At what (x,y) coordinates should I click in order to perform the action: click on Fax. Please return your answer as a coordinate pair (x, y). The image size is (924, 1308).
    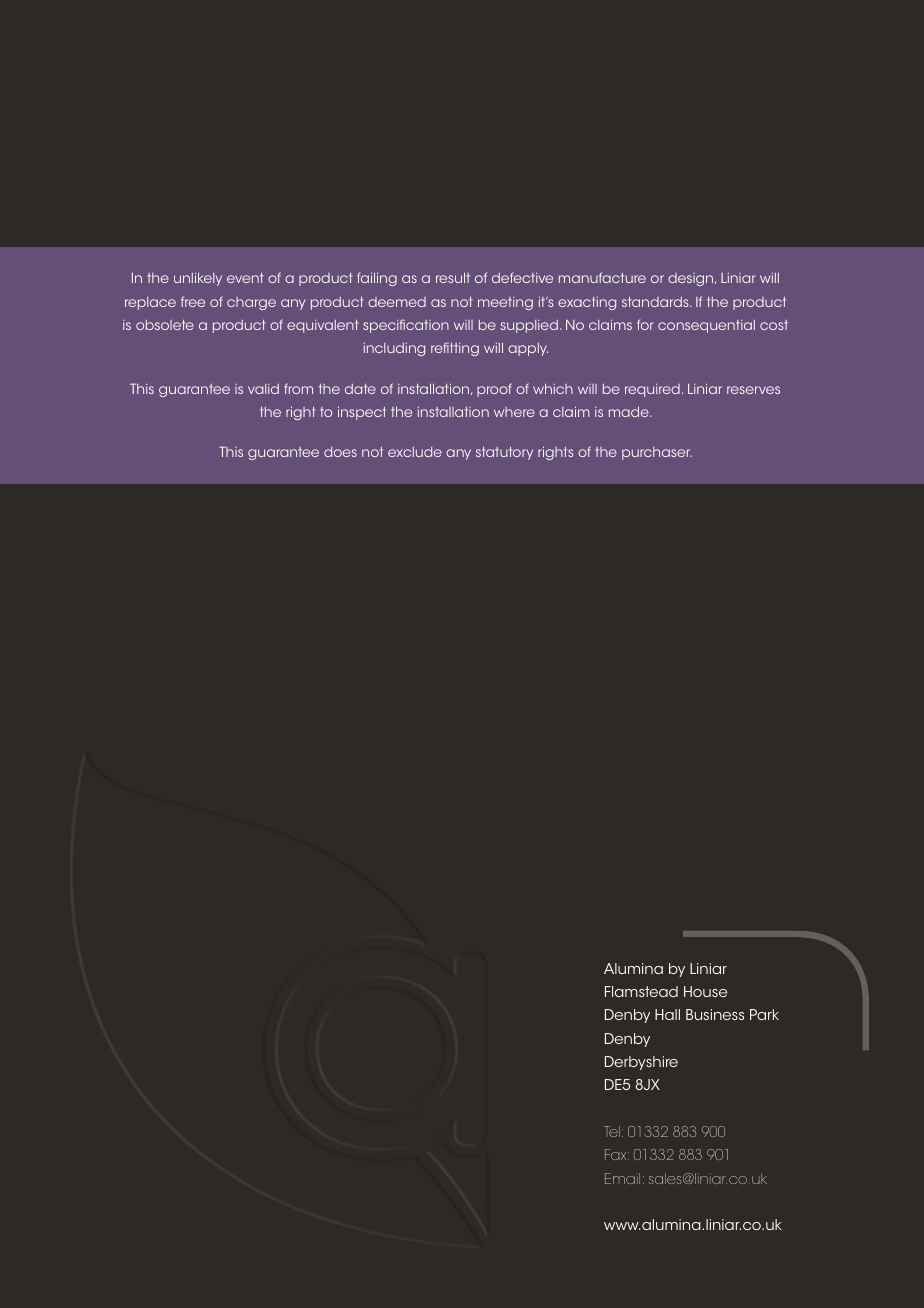
    Looking at the image, I should click on (617, 1154).
